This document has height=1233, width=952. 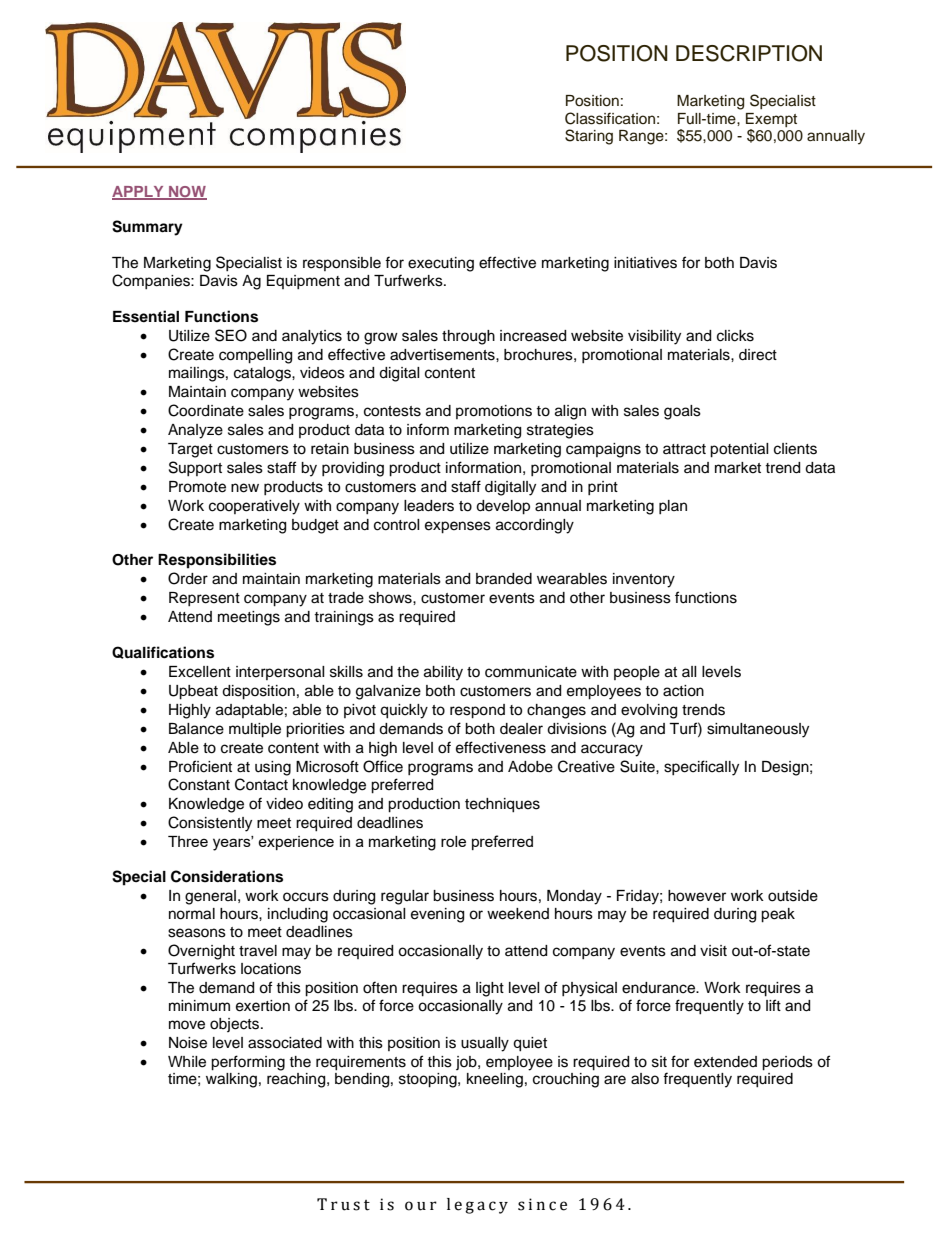 What do you see at coordinates (504, 579) in the document?
I see `branded` at bounding box center [504, 579].
